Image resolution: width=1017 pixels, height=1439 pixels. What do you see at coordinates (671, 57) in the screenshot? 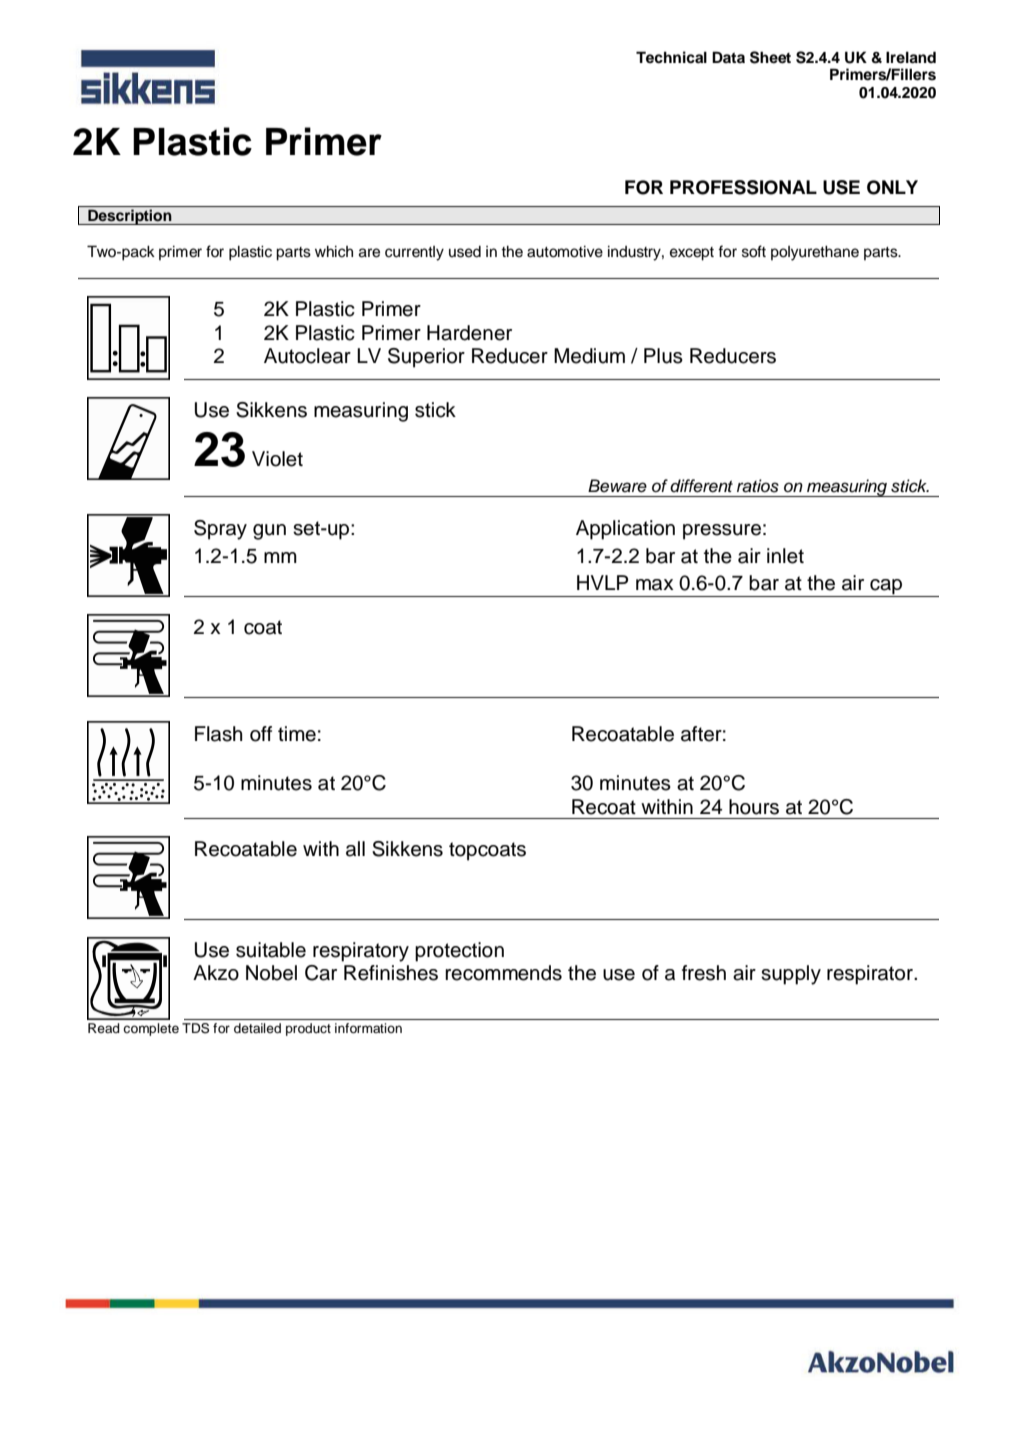
I see `Technical` at bounding box center [671, 57].
